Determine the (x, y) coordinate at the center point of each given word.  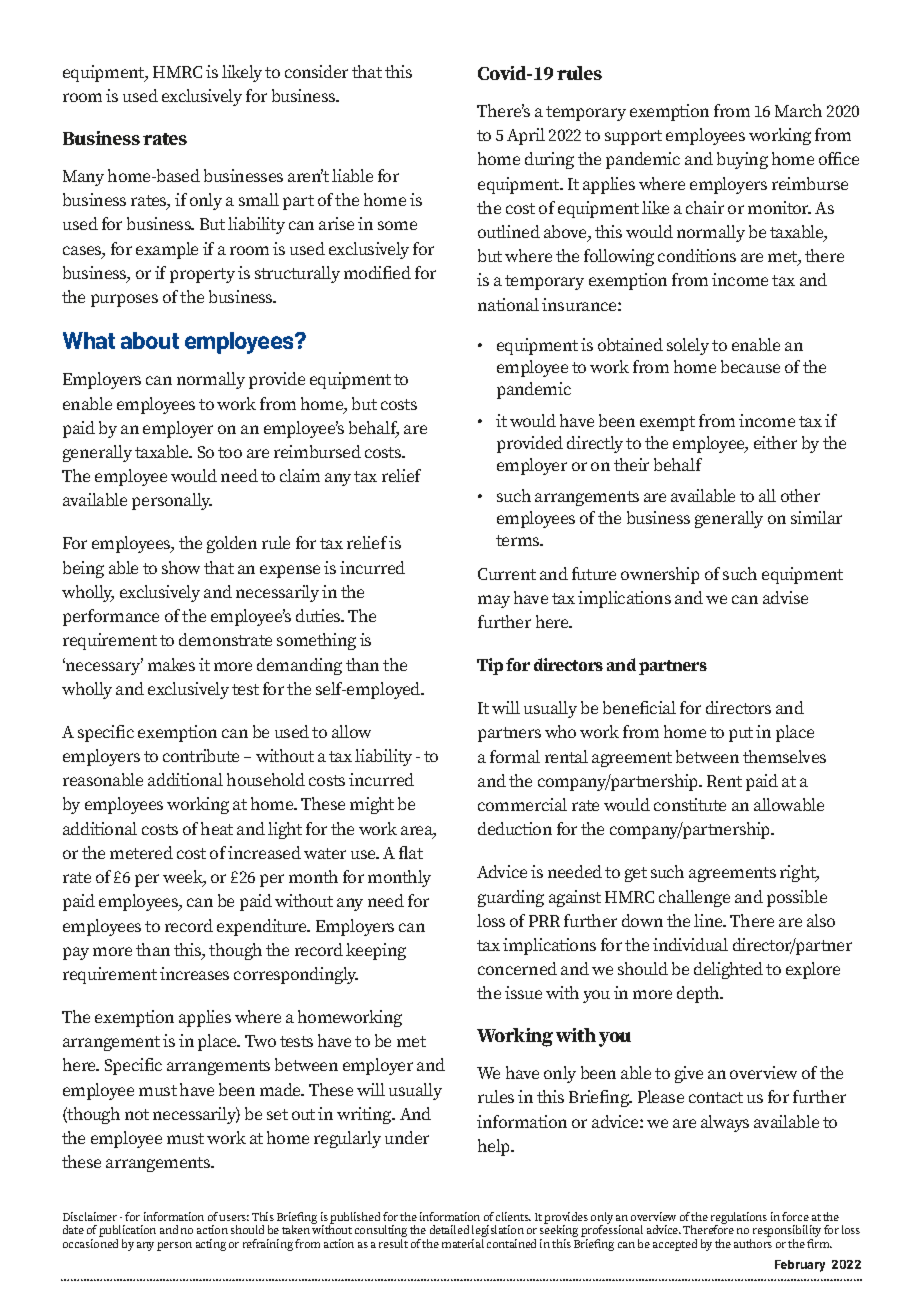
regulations (739, 1219)
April (526, 136)
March (798, 110)
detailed (449, 1229)
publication (127, 1232)
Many (83, 178)
